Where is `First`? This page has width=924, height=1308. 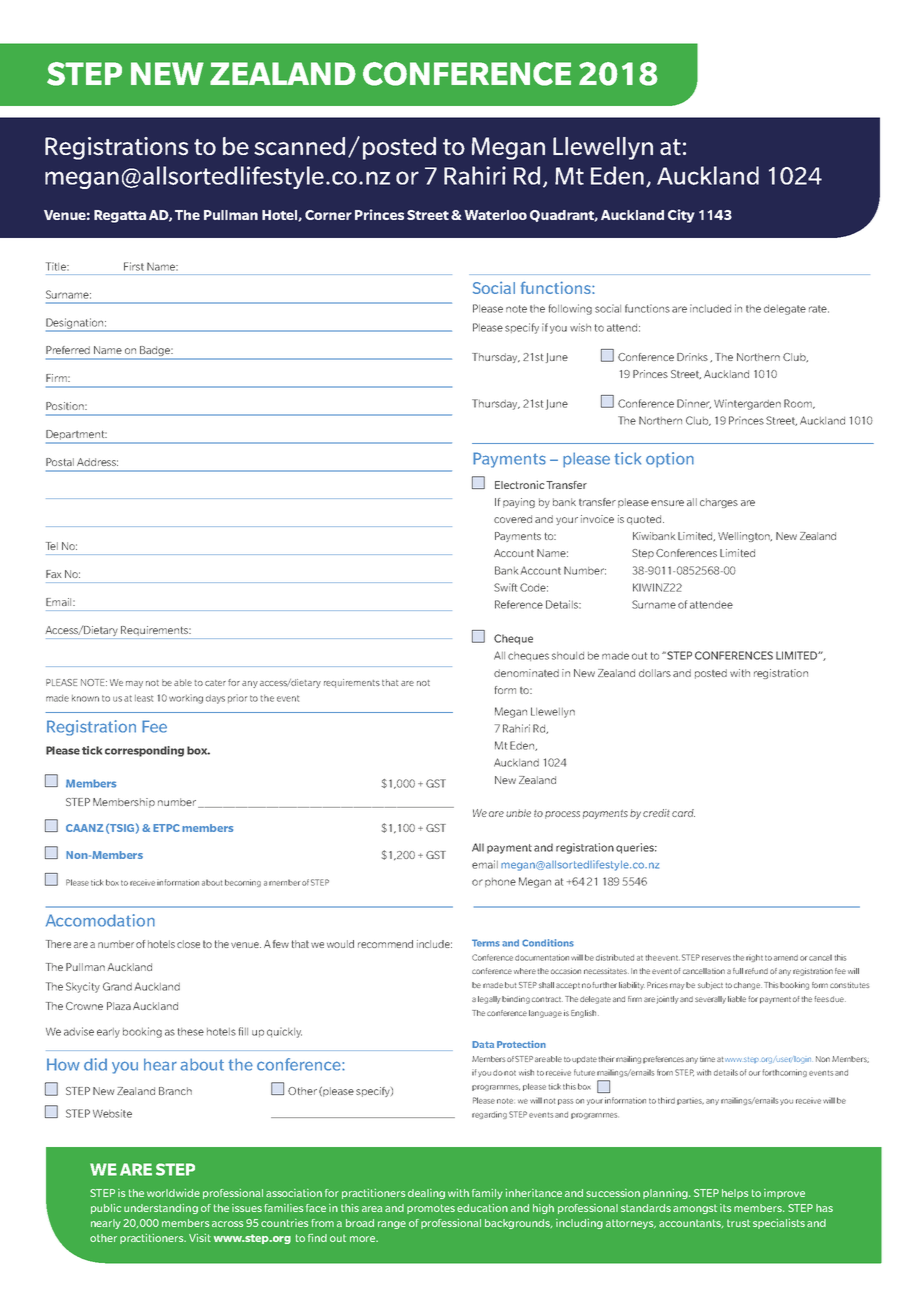 First is located at coordinates (134, 266).
